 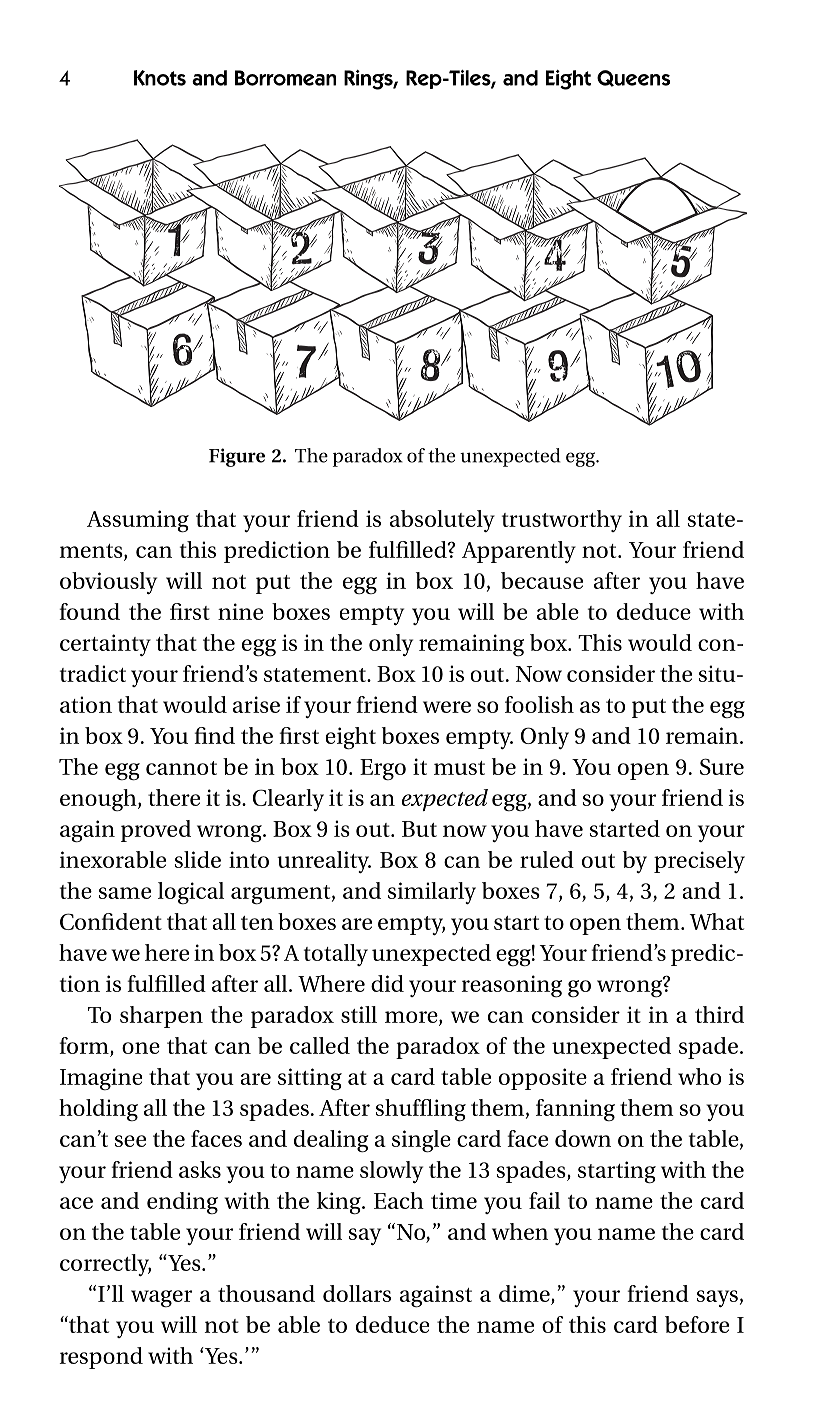 I want to click on cannot, so click(x=181, y=768).
